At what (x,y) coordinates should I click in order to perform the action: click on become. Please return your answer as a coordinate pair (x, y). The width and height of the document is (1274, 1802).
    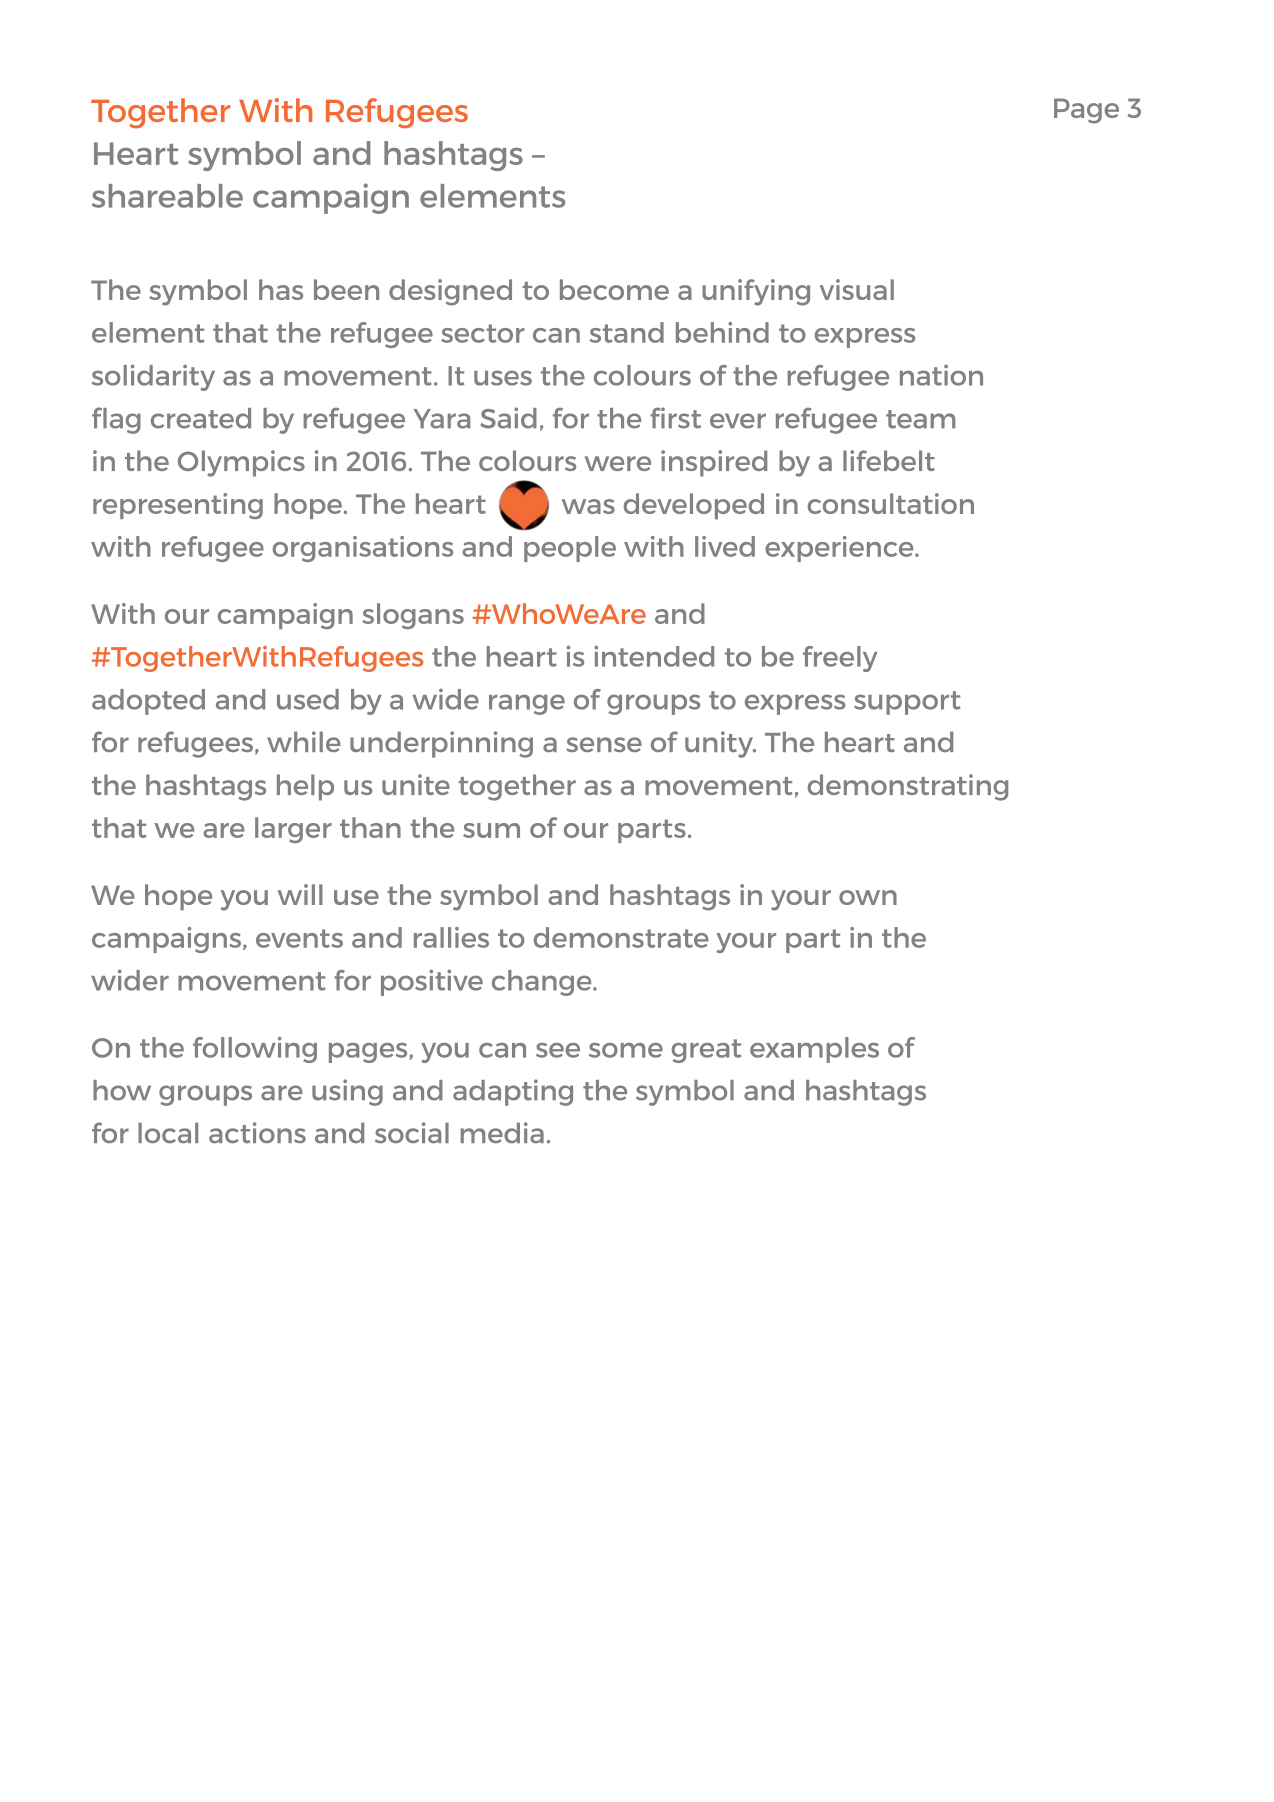
    Looking at the image, I should click on (614, 289).
